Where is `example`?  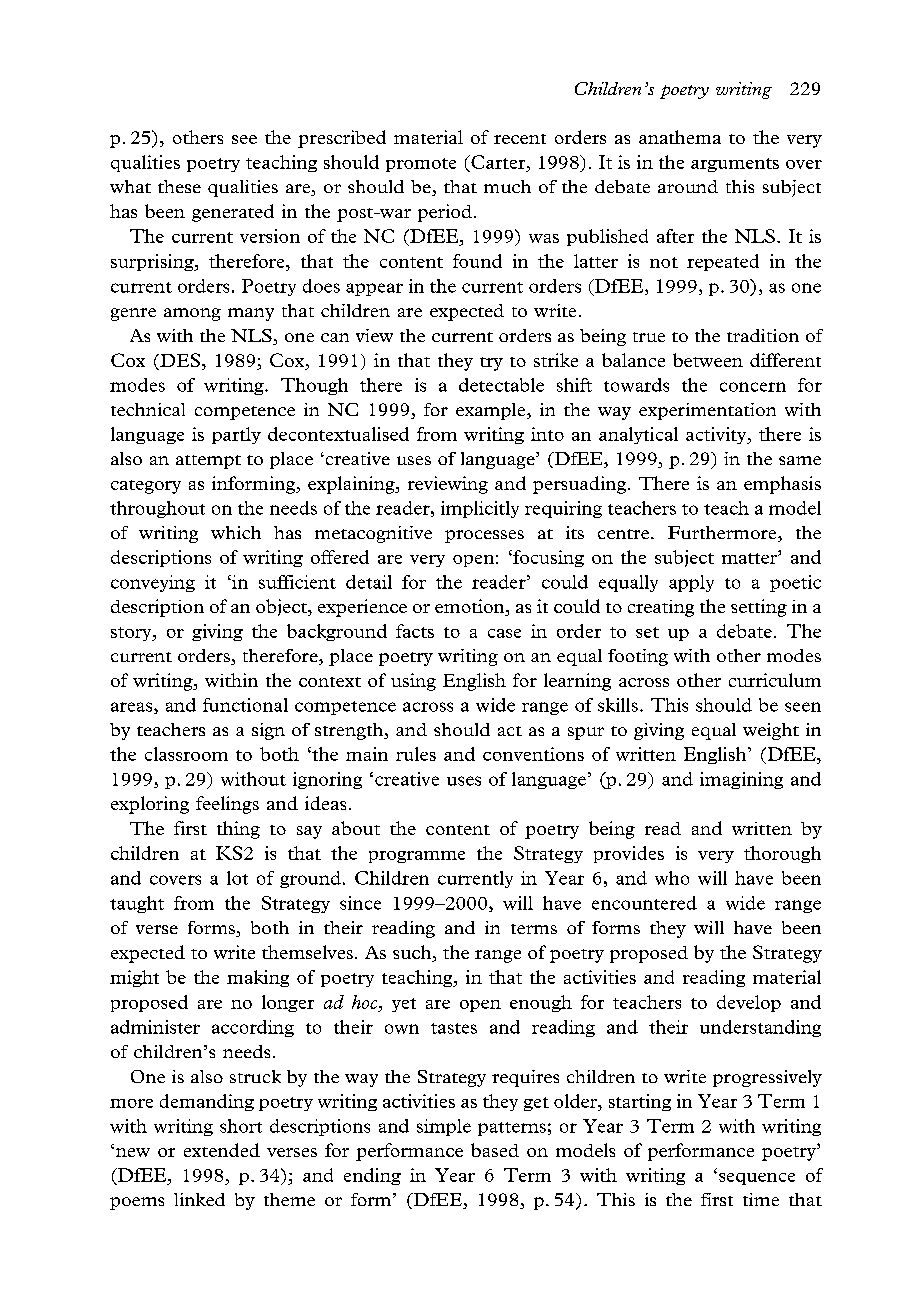
example is located at coordinates (492, 411).
